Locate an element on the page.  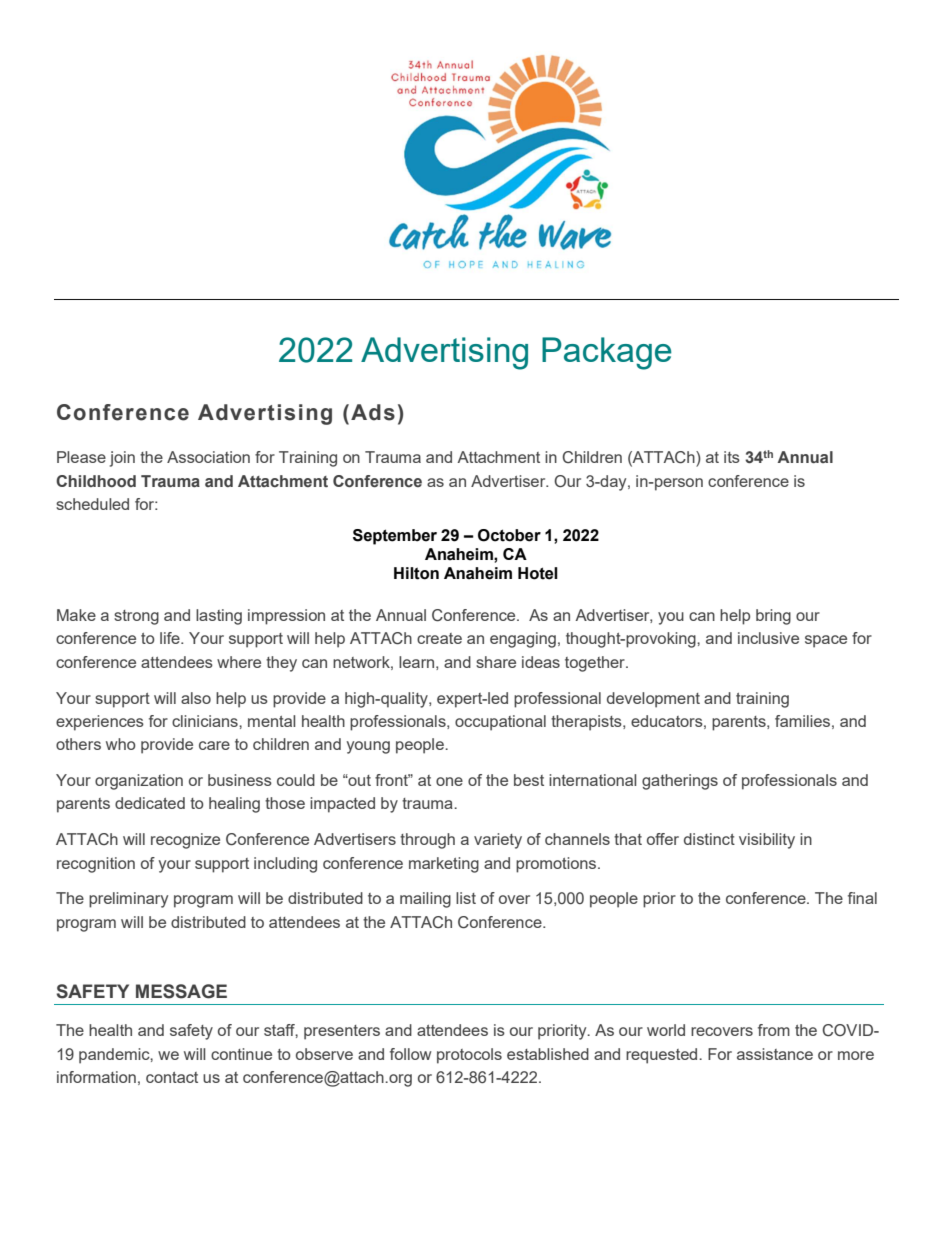
clinicians is located at coordinates (206, 721).
